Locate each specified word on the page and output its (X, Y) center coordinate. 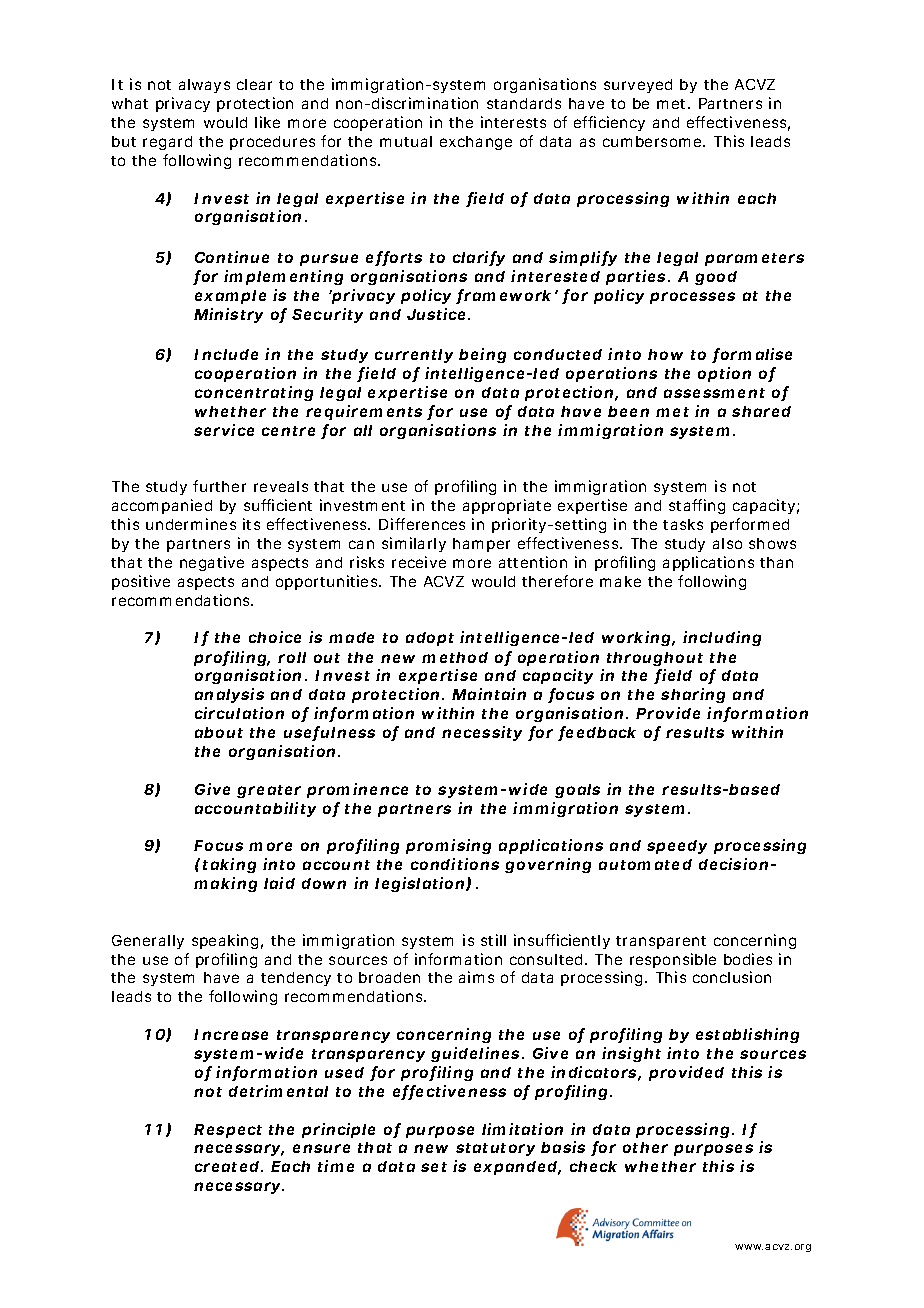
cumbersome (654, 141)
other (645, 1147)
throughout (655, 659)
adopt (430, 639)
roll (292, 657)
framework (507, 296)
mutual (406, 141)
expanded (517, 1168)
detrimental (278, 1091)
